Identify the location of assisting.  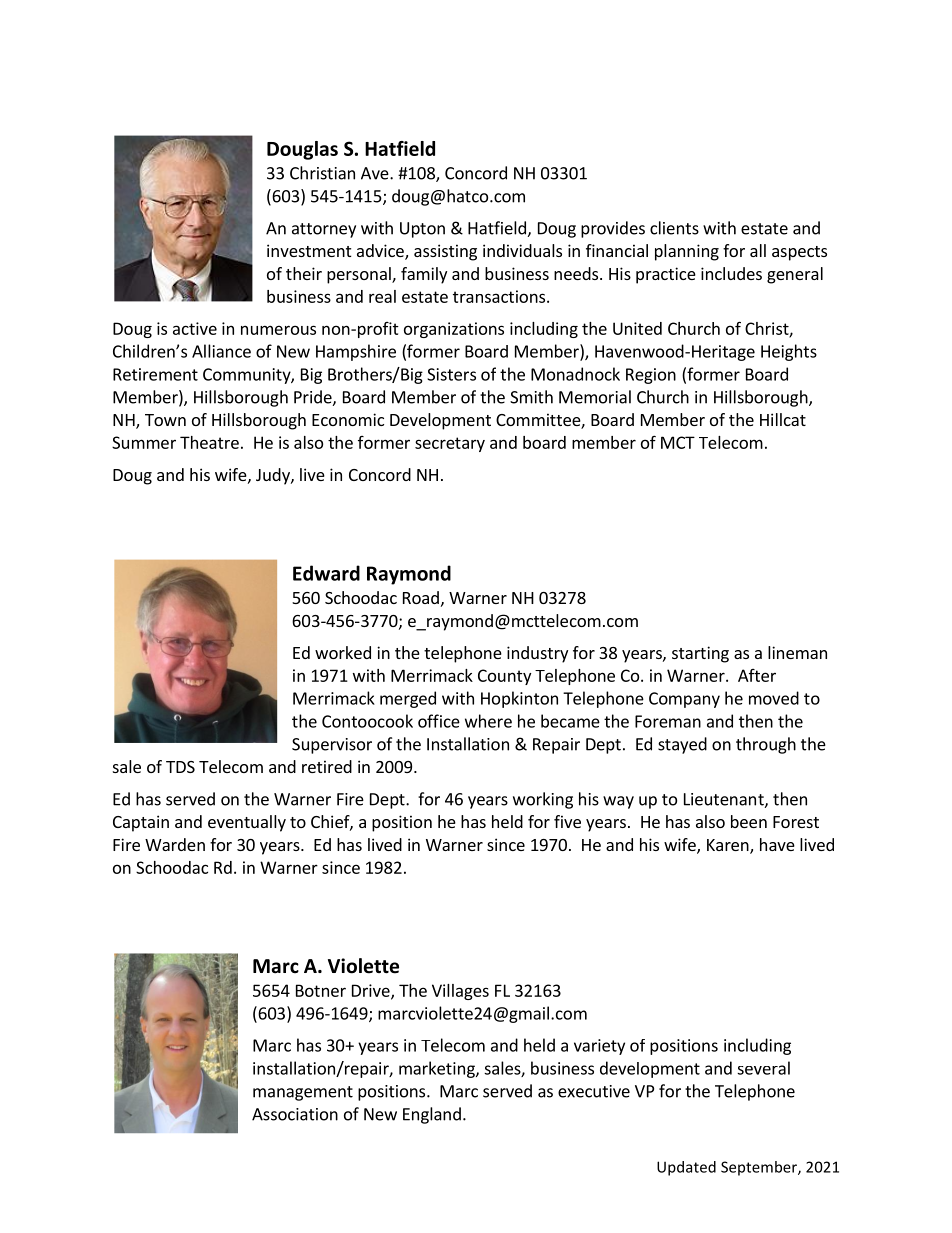
(445, 252).
